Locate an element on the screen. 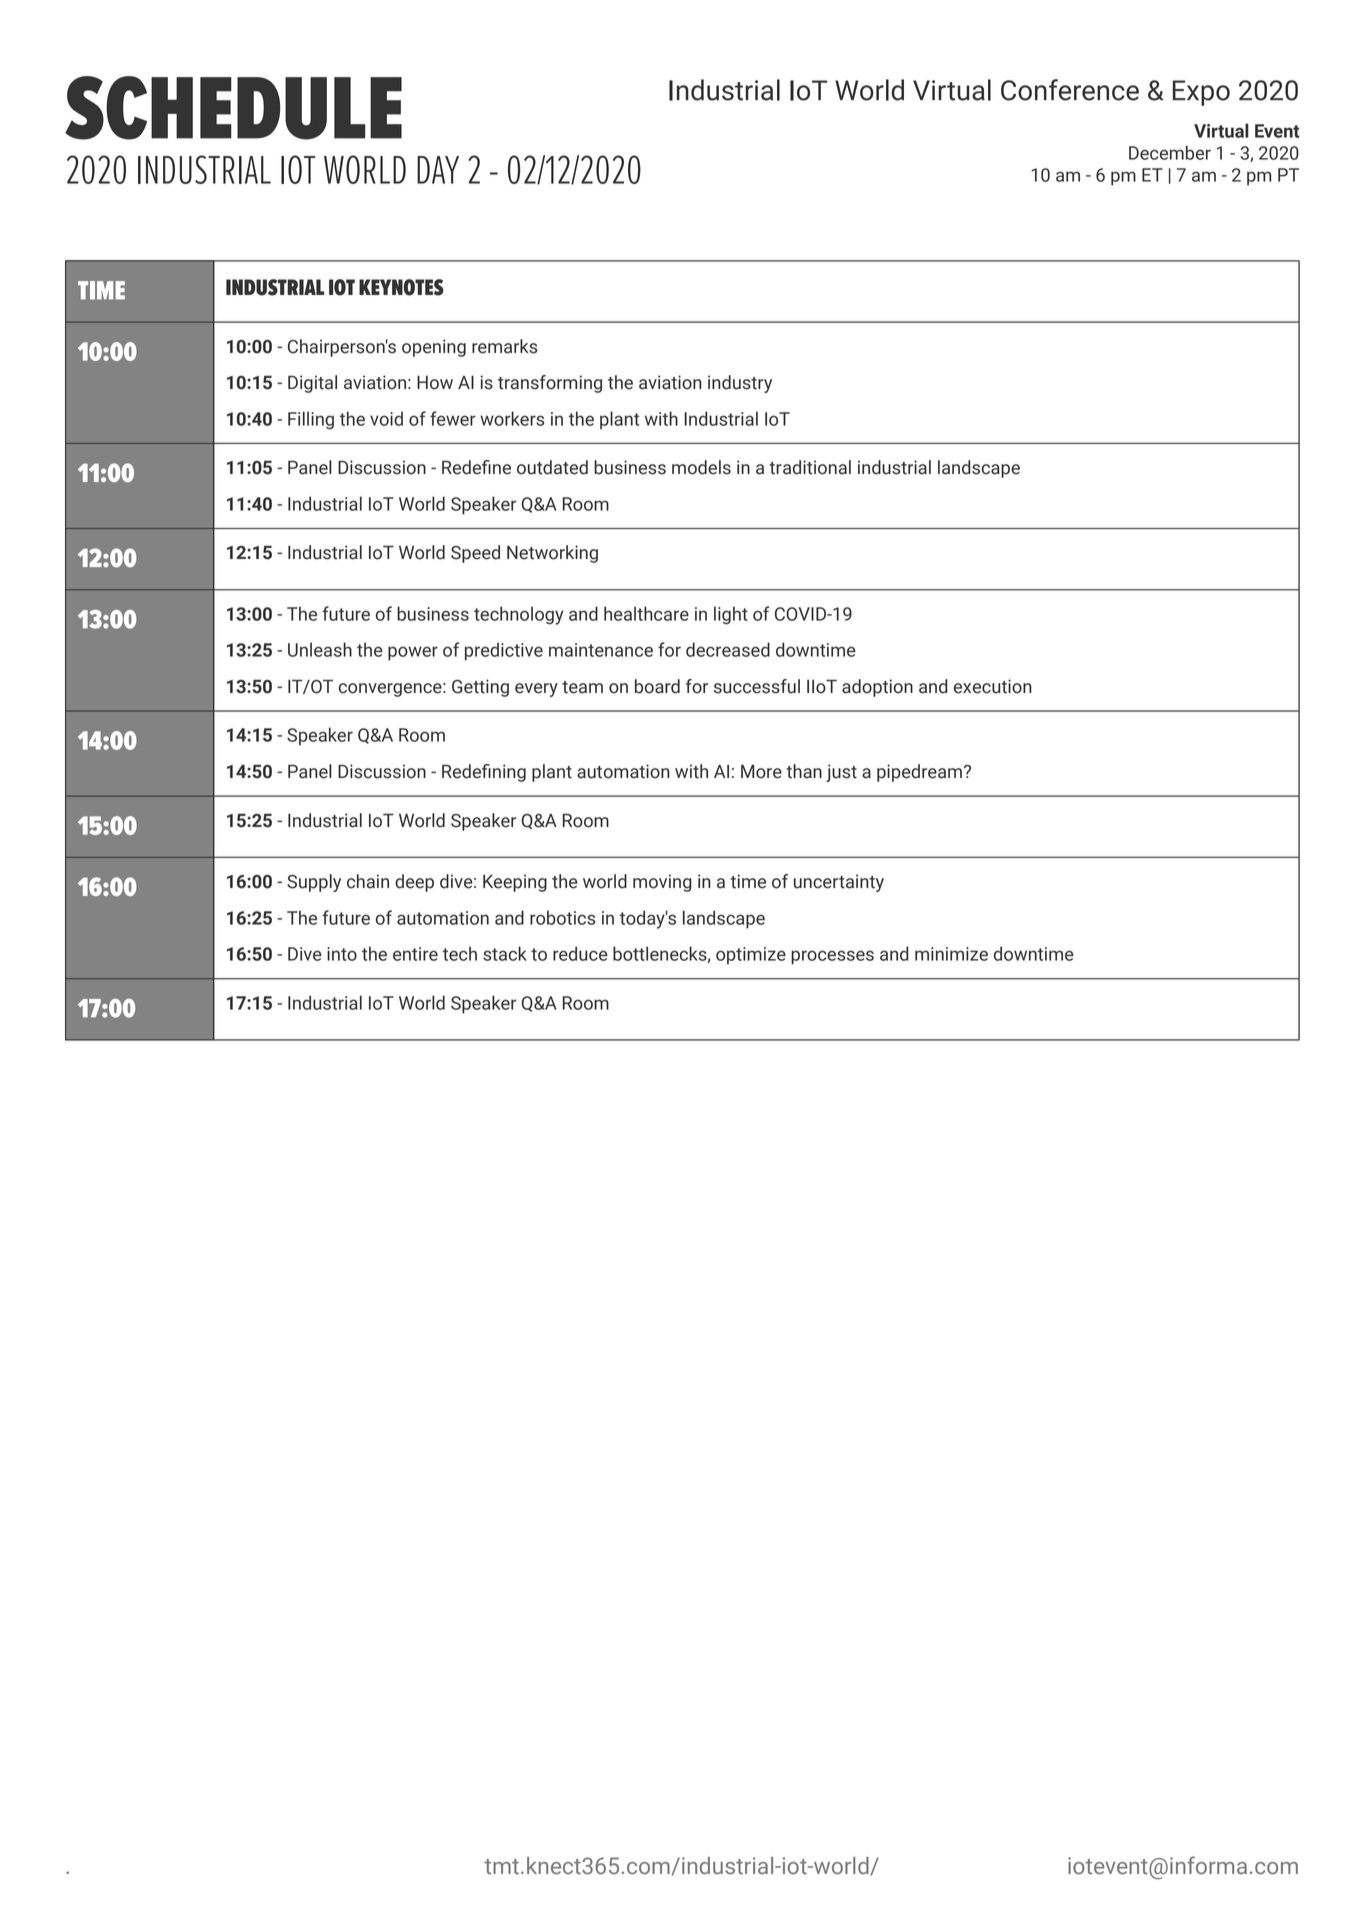  December is located at coordinates (1170, 152).
